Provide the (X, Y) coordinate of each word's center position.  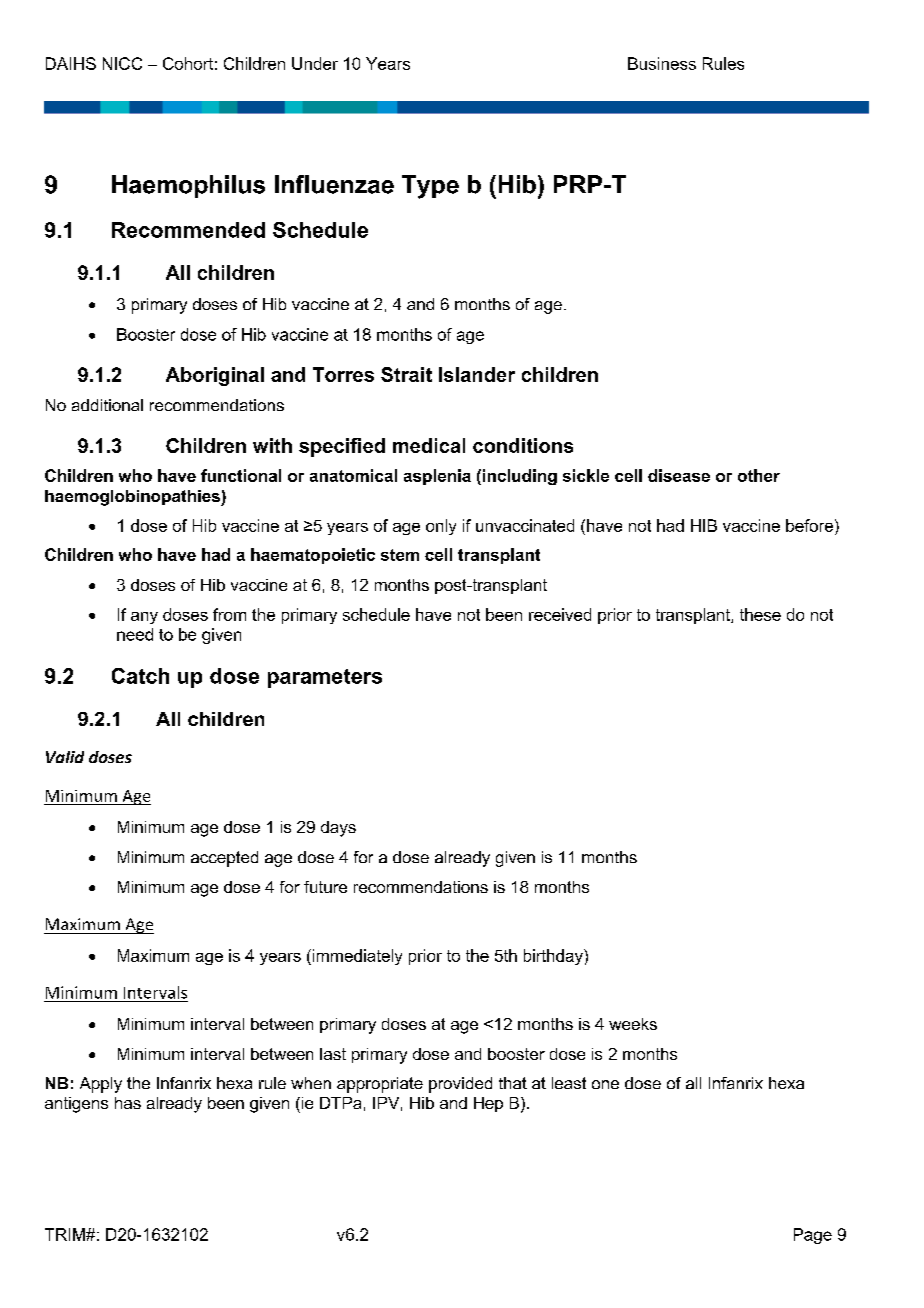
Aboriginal (215, 376)
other (759, 475)
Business (662, 63)
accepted (224, 859)
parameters (325, 678)
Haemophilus (188, 186)
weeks (633, 1024)
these (760, 614)
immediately (356, 957)
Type (430, 187)
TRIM (66, 1234)
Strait (406, 374)
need (135, 634)
